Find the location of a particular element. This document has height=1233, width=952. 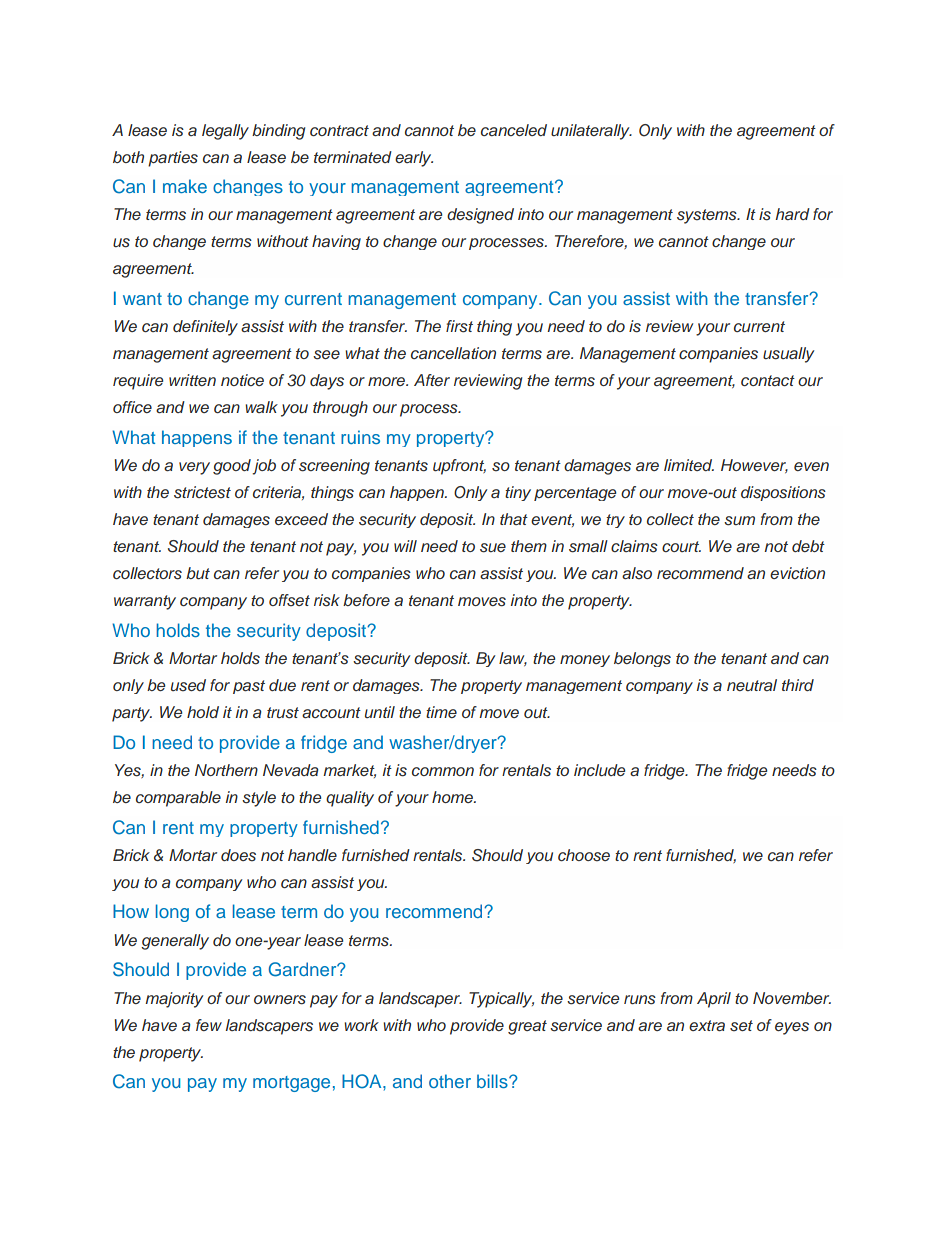

few is located at coordinates (209, 1025).
